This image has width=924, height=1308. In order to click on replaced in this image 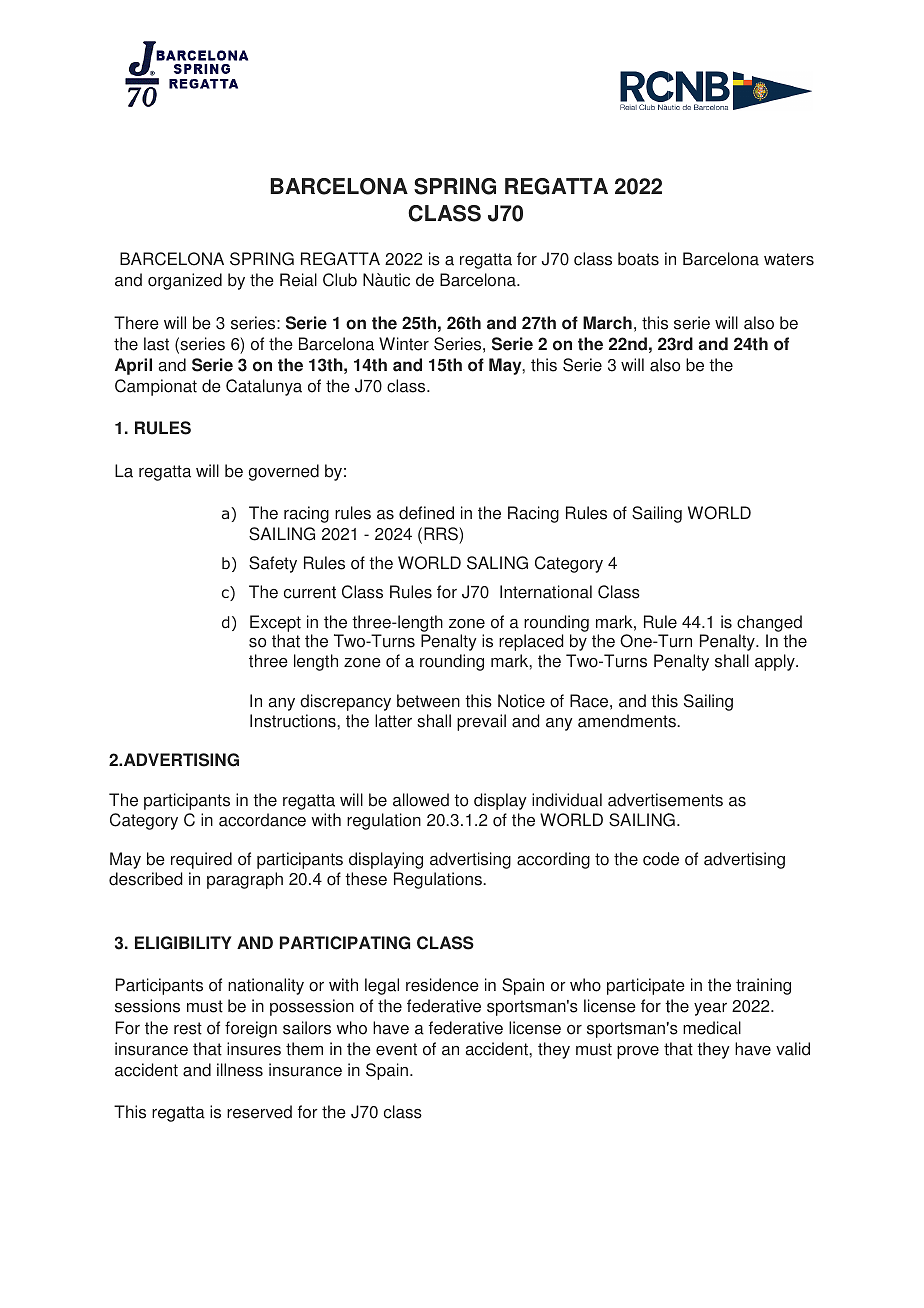, I will do `click(531, 642)`.
